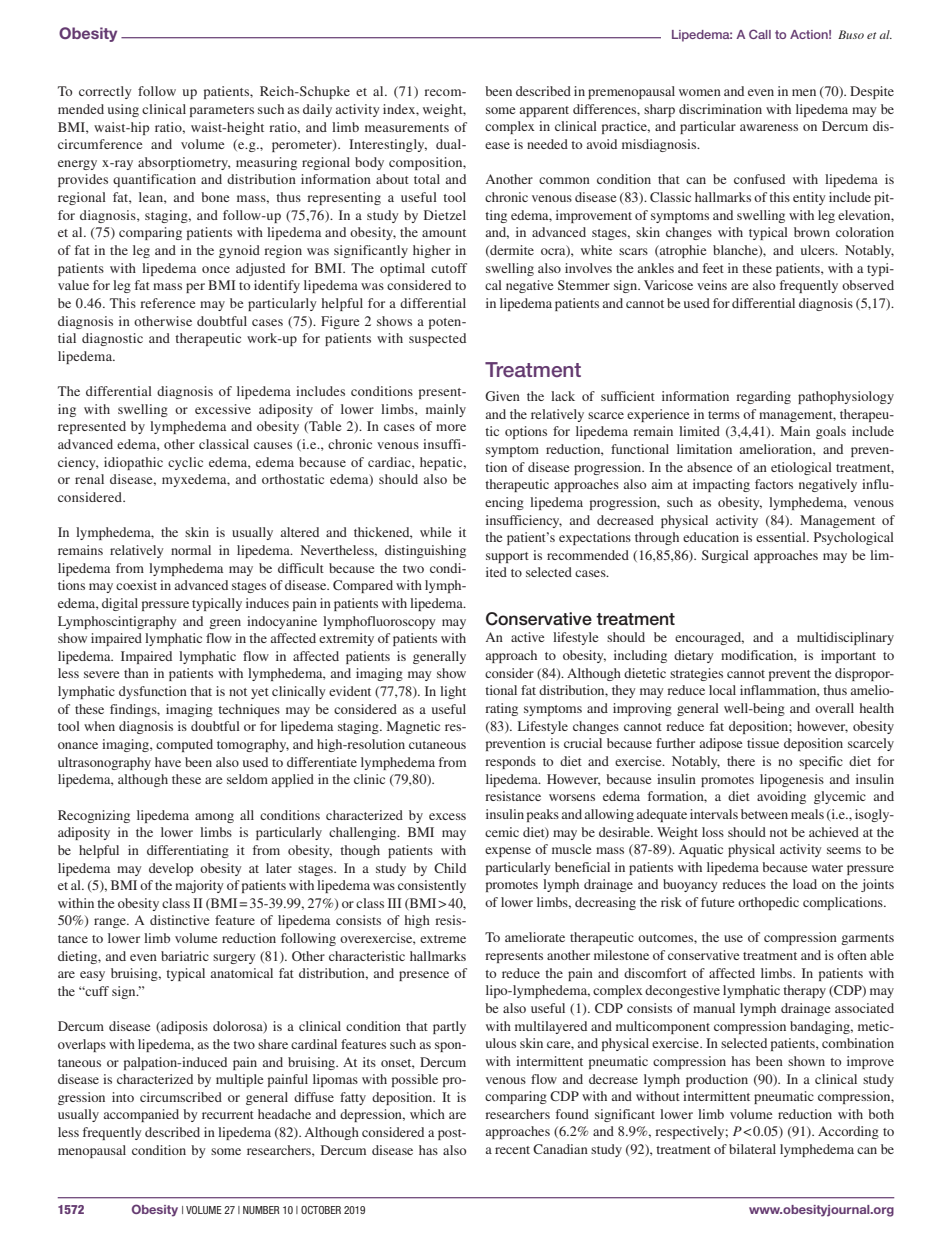 The height and width of the page is (1256, 952). Describe the element at coordinates (774, 484) in the page. I see `factors` at that location.
